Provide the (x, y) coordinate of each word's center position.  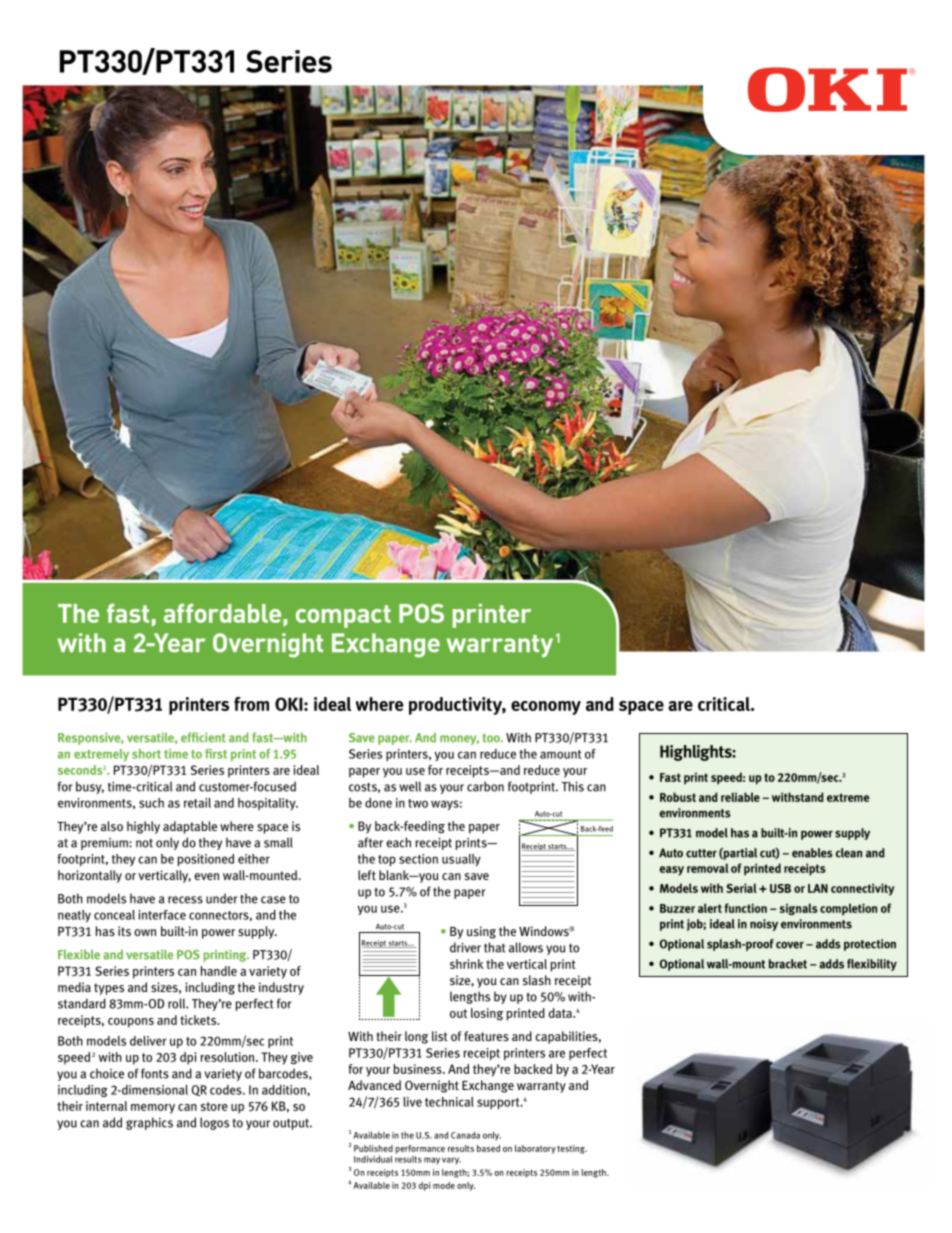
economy (546, 708)
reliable (740, 797)
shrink (467, 964)
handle (219, 971)
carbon (485, 786)
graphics (149, 1123)
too (492, 737)
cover (790, 945)
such (151, 803)
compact (343, 616)
